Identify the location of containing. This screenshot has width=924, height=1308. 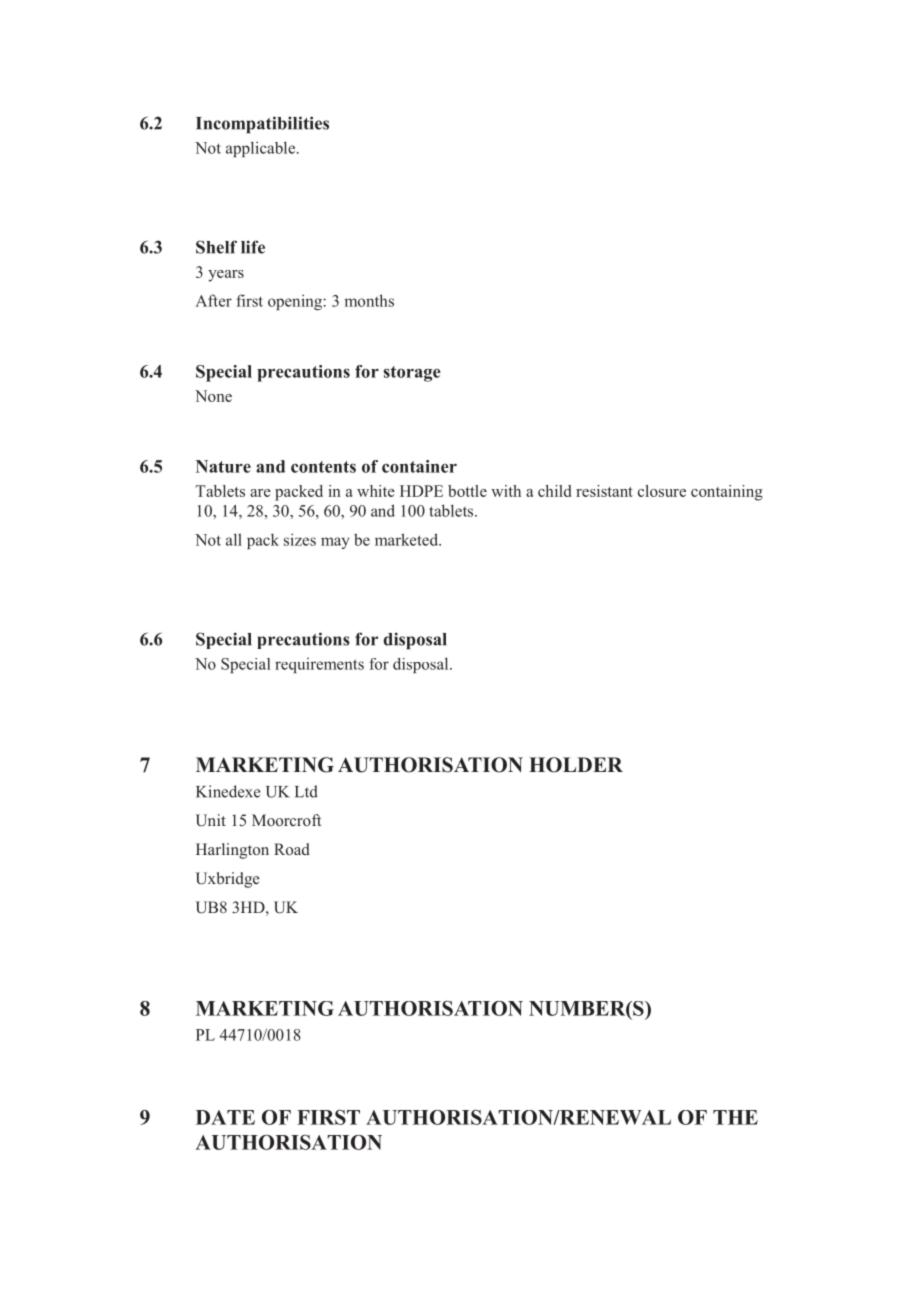
(727, 493).
